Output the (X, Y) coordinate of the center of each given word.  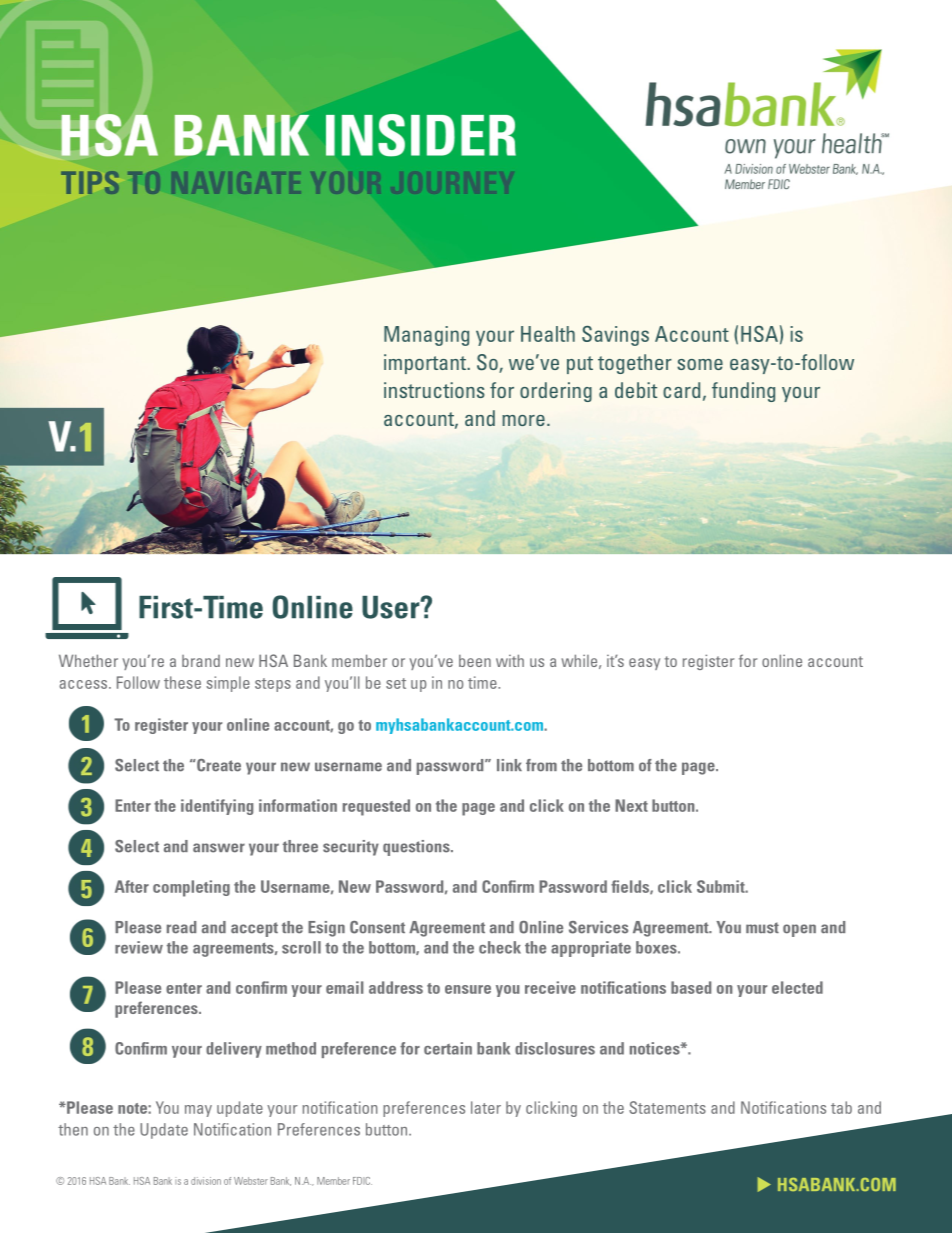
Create (218, 765)
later (486, 1107)
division (206, 1181)
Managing (426, 336)
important (426, 364)
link (509, 765)
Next (631, 805)
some (700, 364)
